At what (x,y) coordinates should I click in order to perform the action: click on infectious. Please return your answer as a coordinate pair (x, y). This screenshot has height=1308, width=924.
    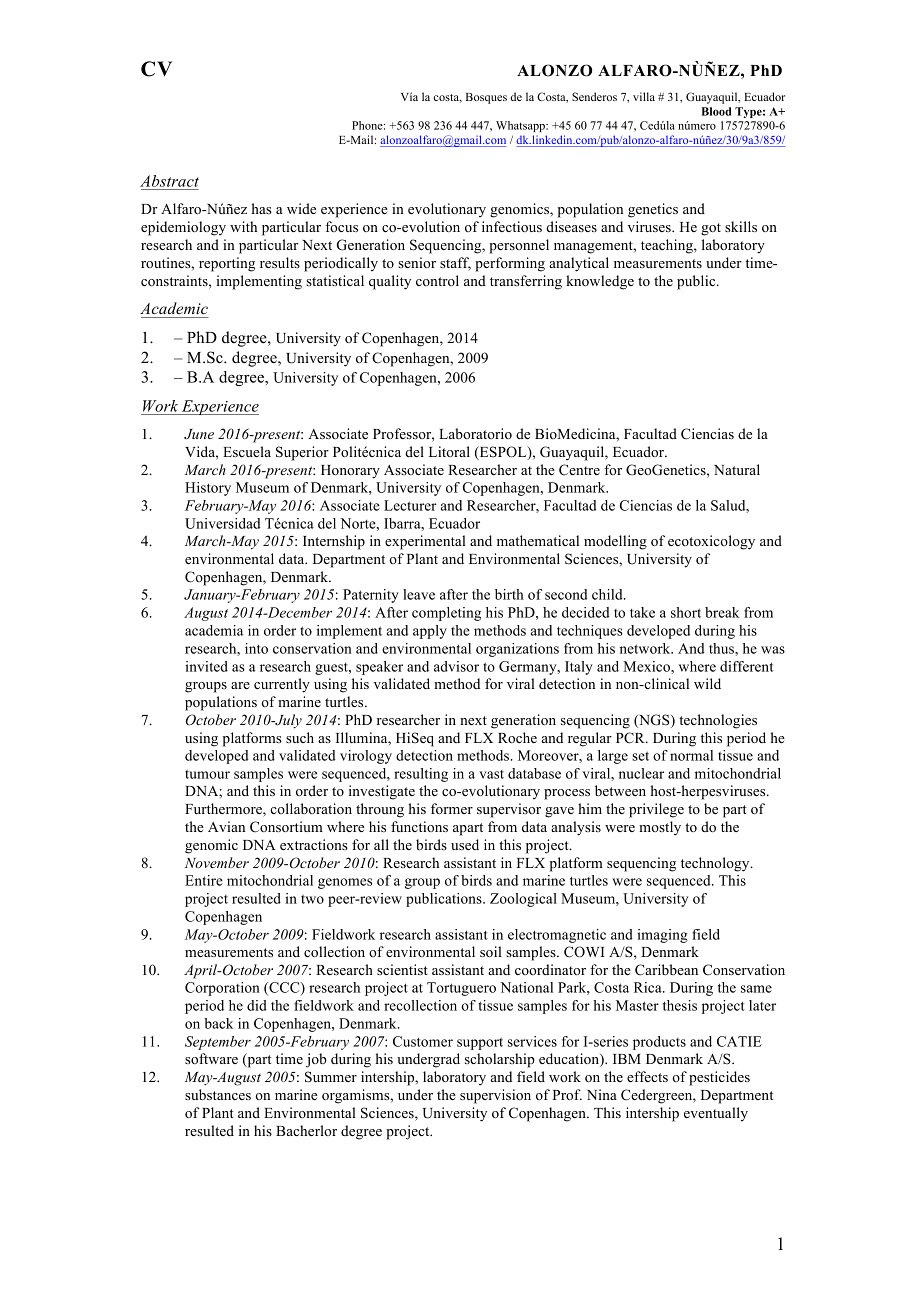
    Looking at the image, I should click on (512, 226).
